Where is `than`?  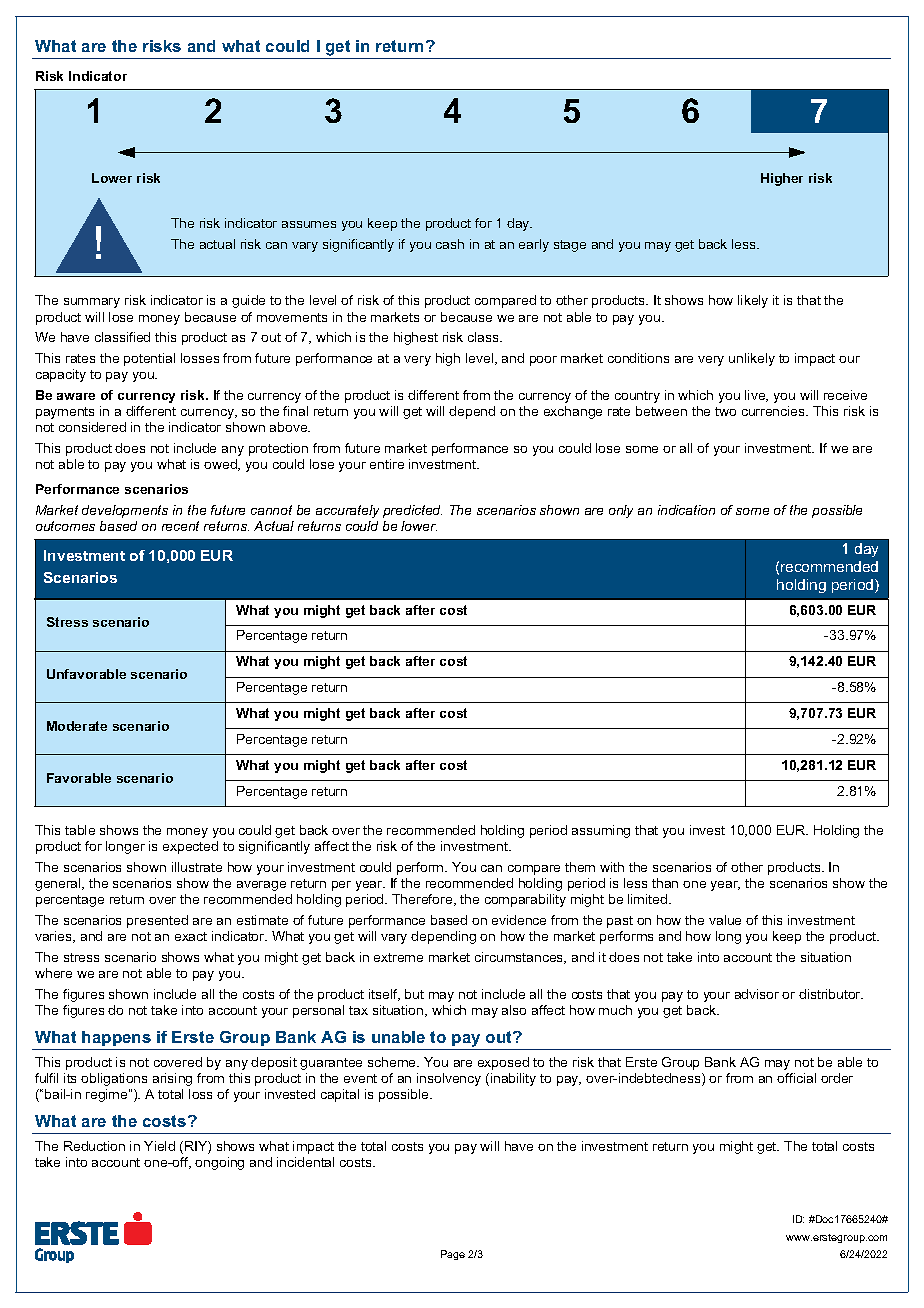 than is located at coordinates (665, 883).
